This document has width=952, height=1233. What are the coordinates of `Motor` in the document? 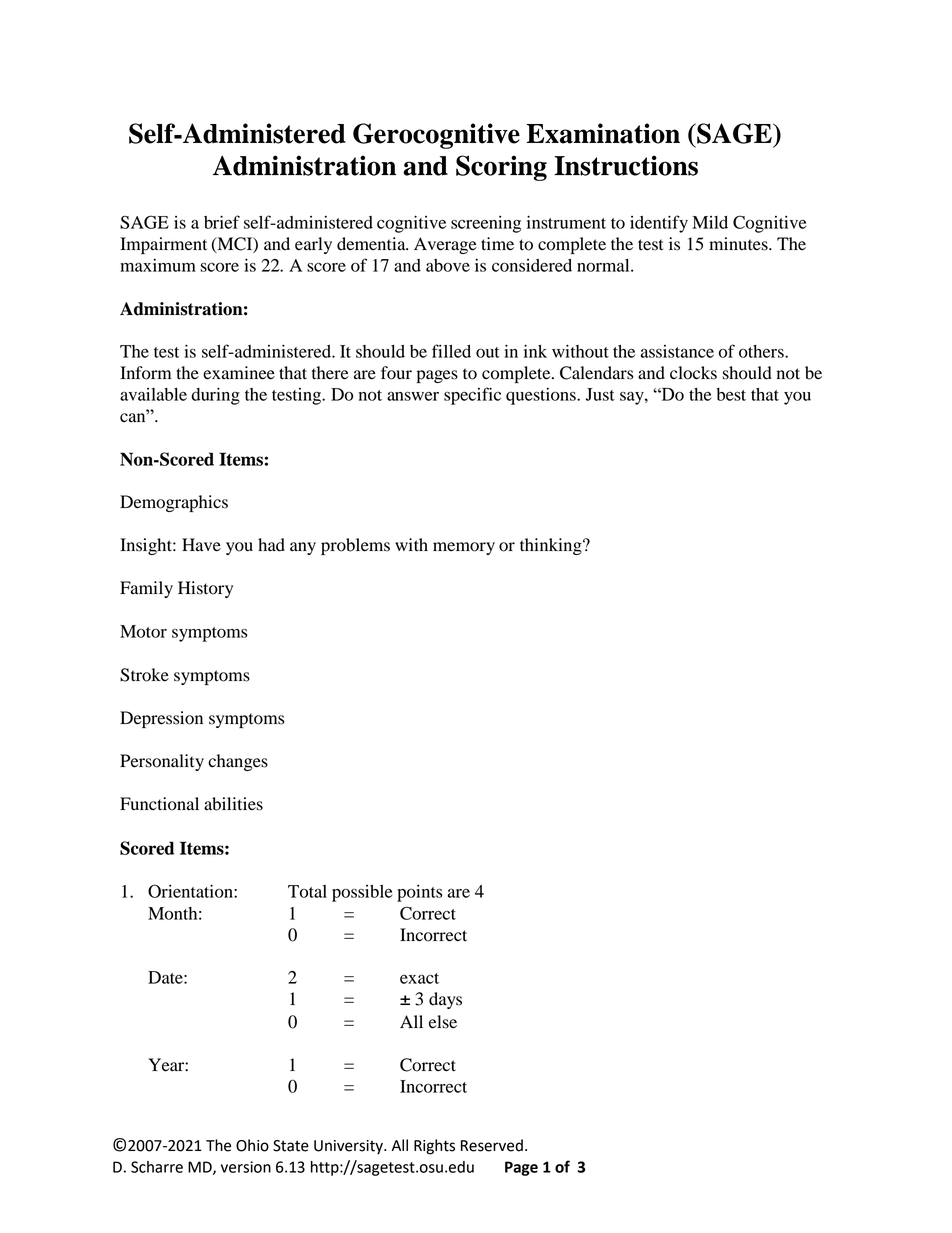 It's located at (143, 631).
